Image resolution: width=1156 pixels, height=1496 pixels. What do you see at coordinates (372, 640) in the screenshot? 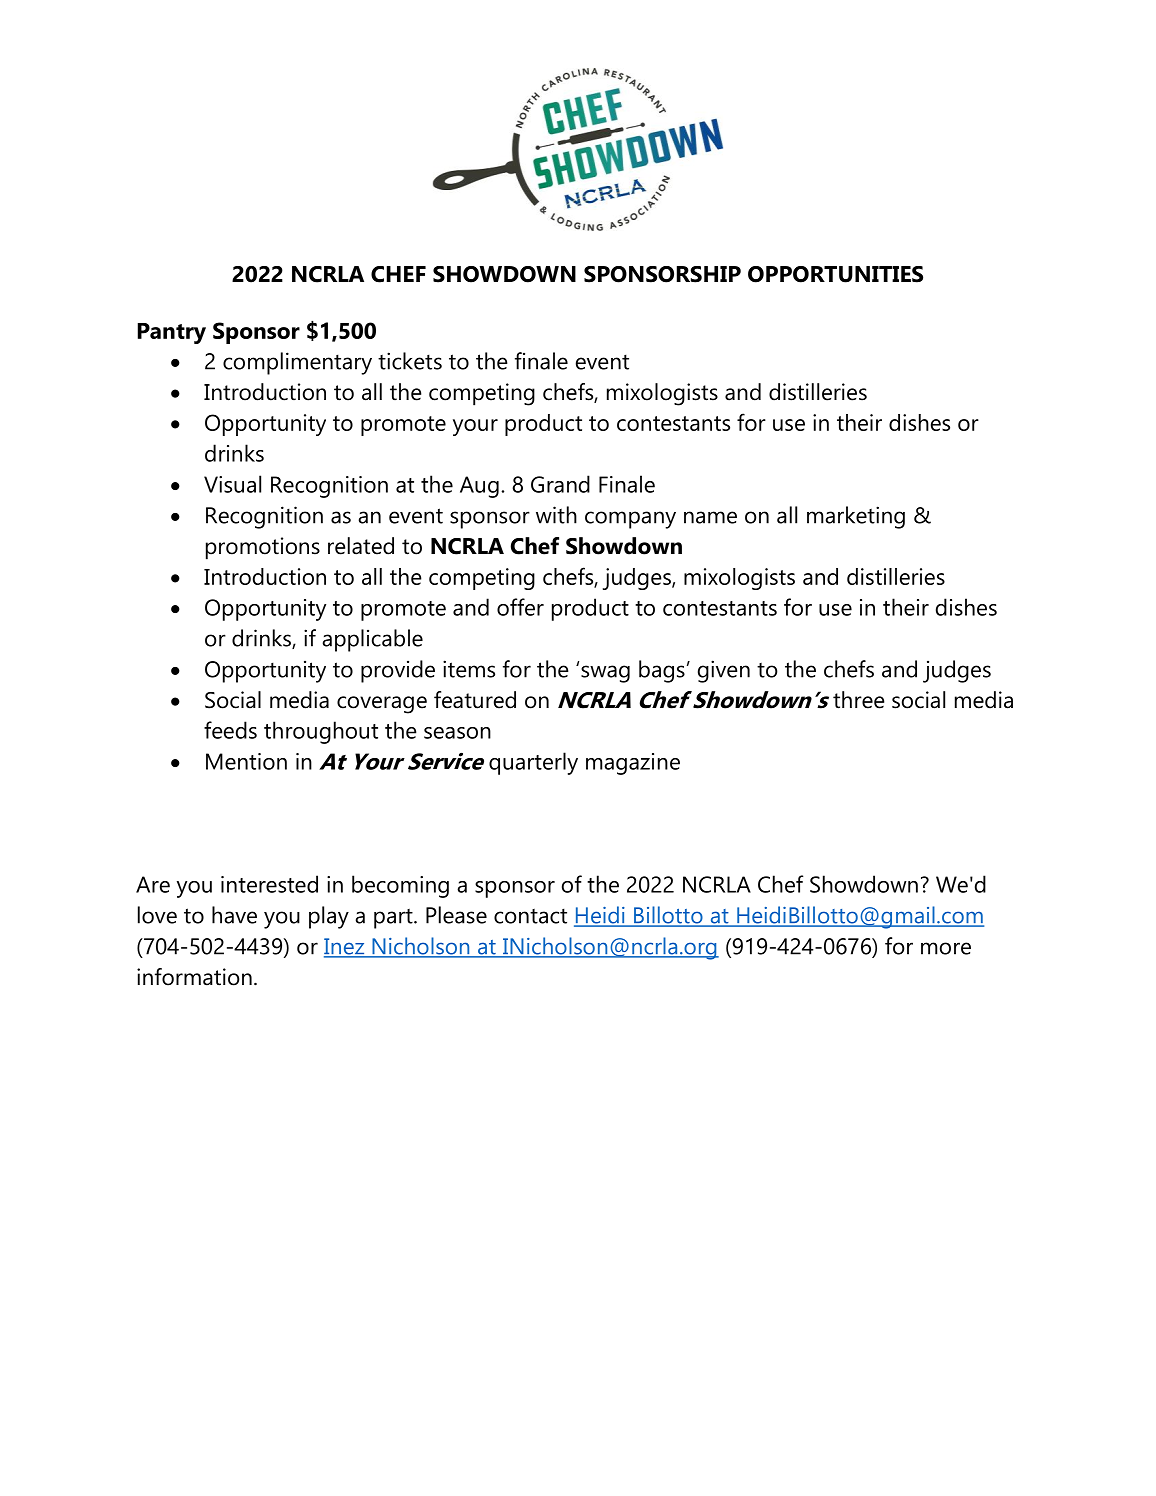
I see `applicable` at bounding box center [372, 640].
